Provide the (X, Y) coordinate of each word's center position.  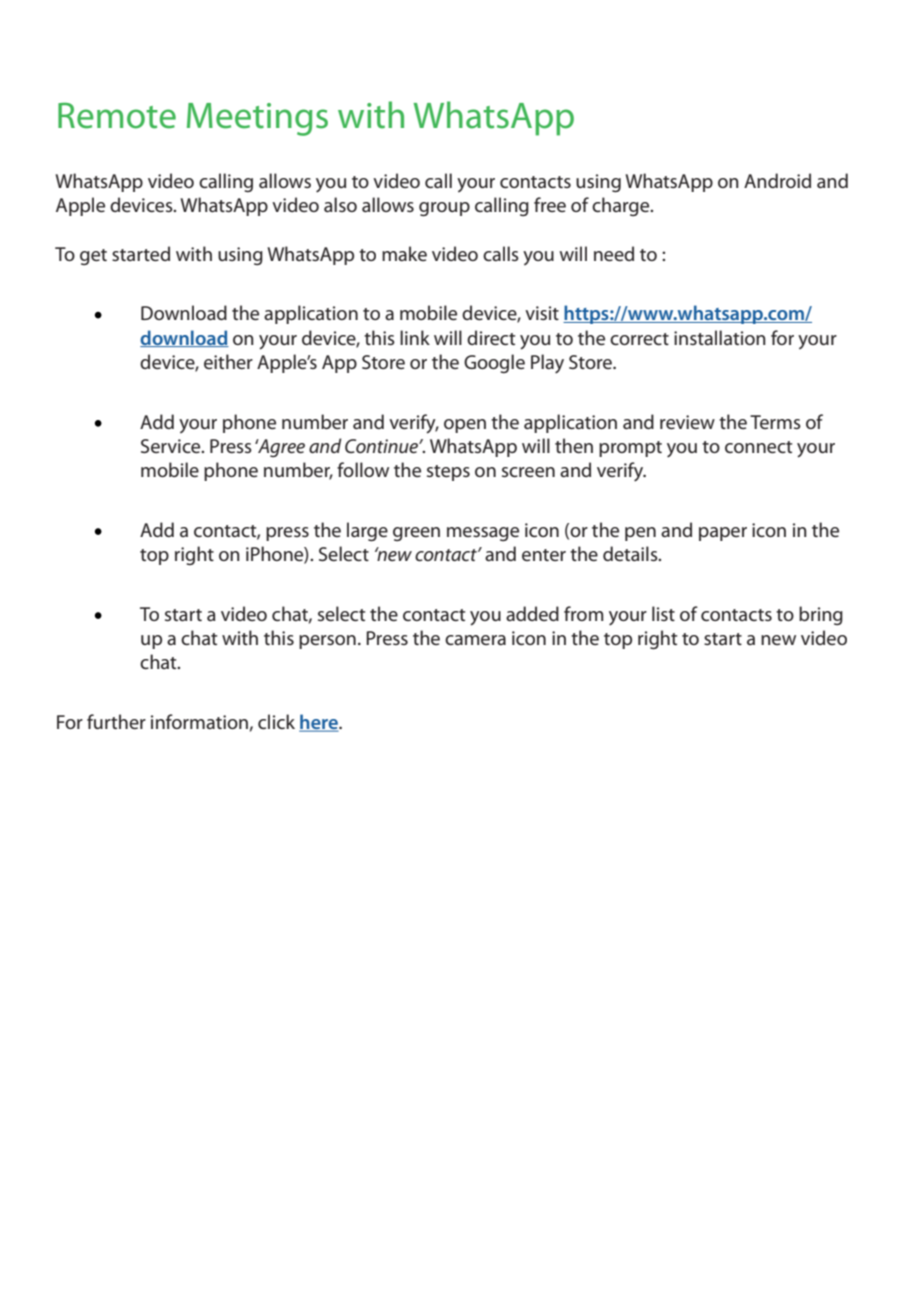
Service (172, 446)
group (444, 209)
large (367, 531)
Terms (775, 422)
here (319, 723)
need (614, 253)
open (465, 426)
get (93, 257)
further (116, 721)
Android (777, 180)
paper (723, 534)
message (483, 534)
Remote (117, 116)
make (404, 253)
